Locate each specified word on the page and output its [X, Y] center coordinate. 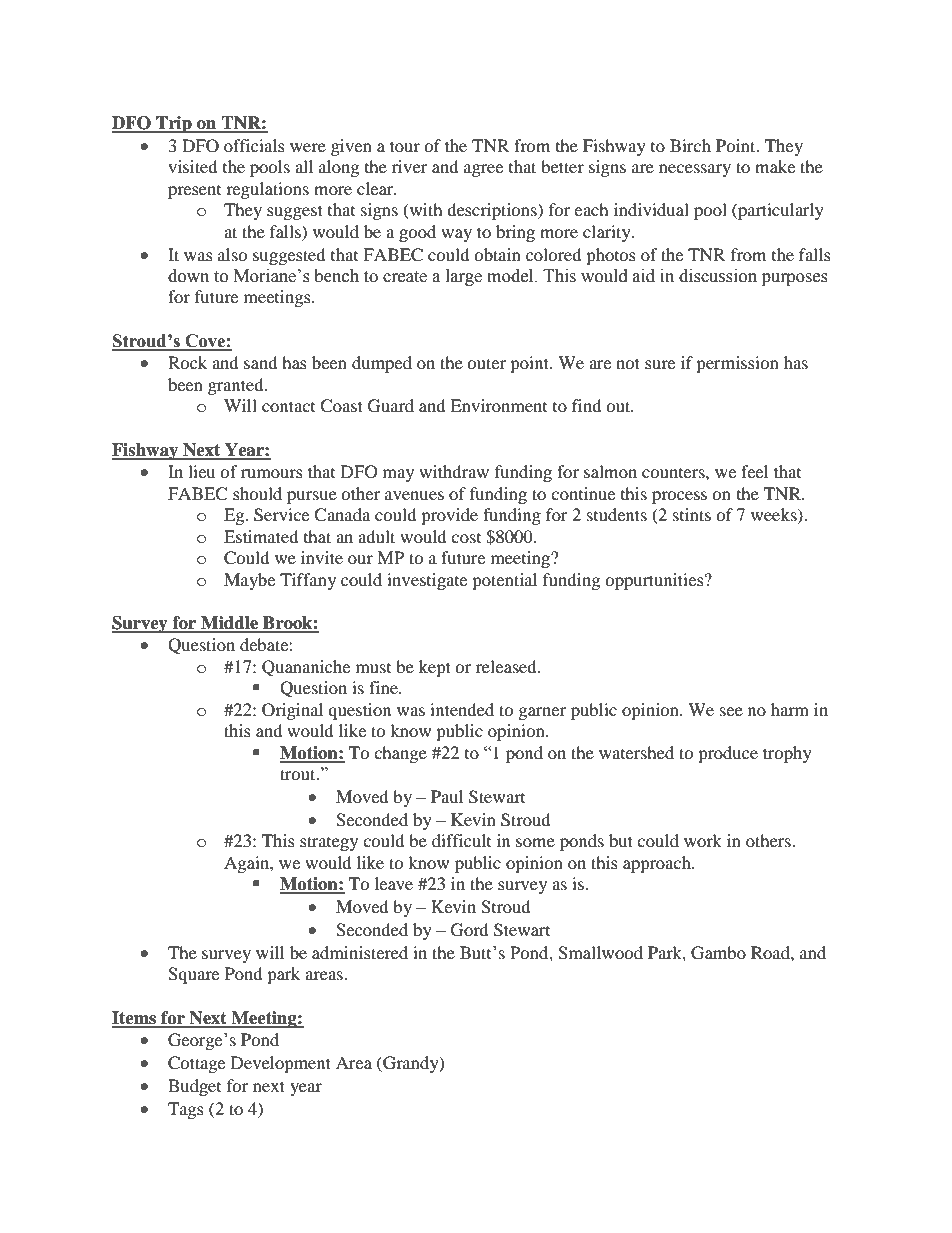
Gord [470, 930]
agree [483, 170]
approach [658, 864]
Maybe [249, 581]
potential [504, 581]
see [731, 711]
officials [254, 145]
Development [281, 1064]
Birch [690, 145]
